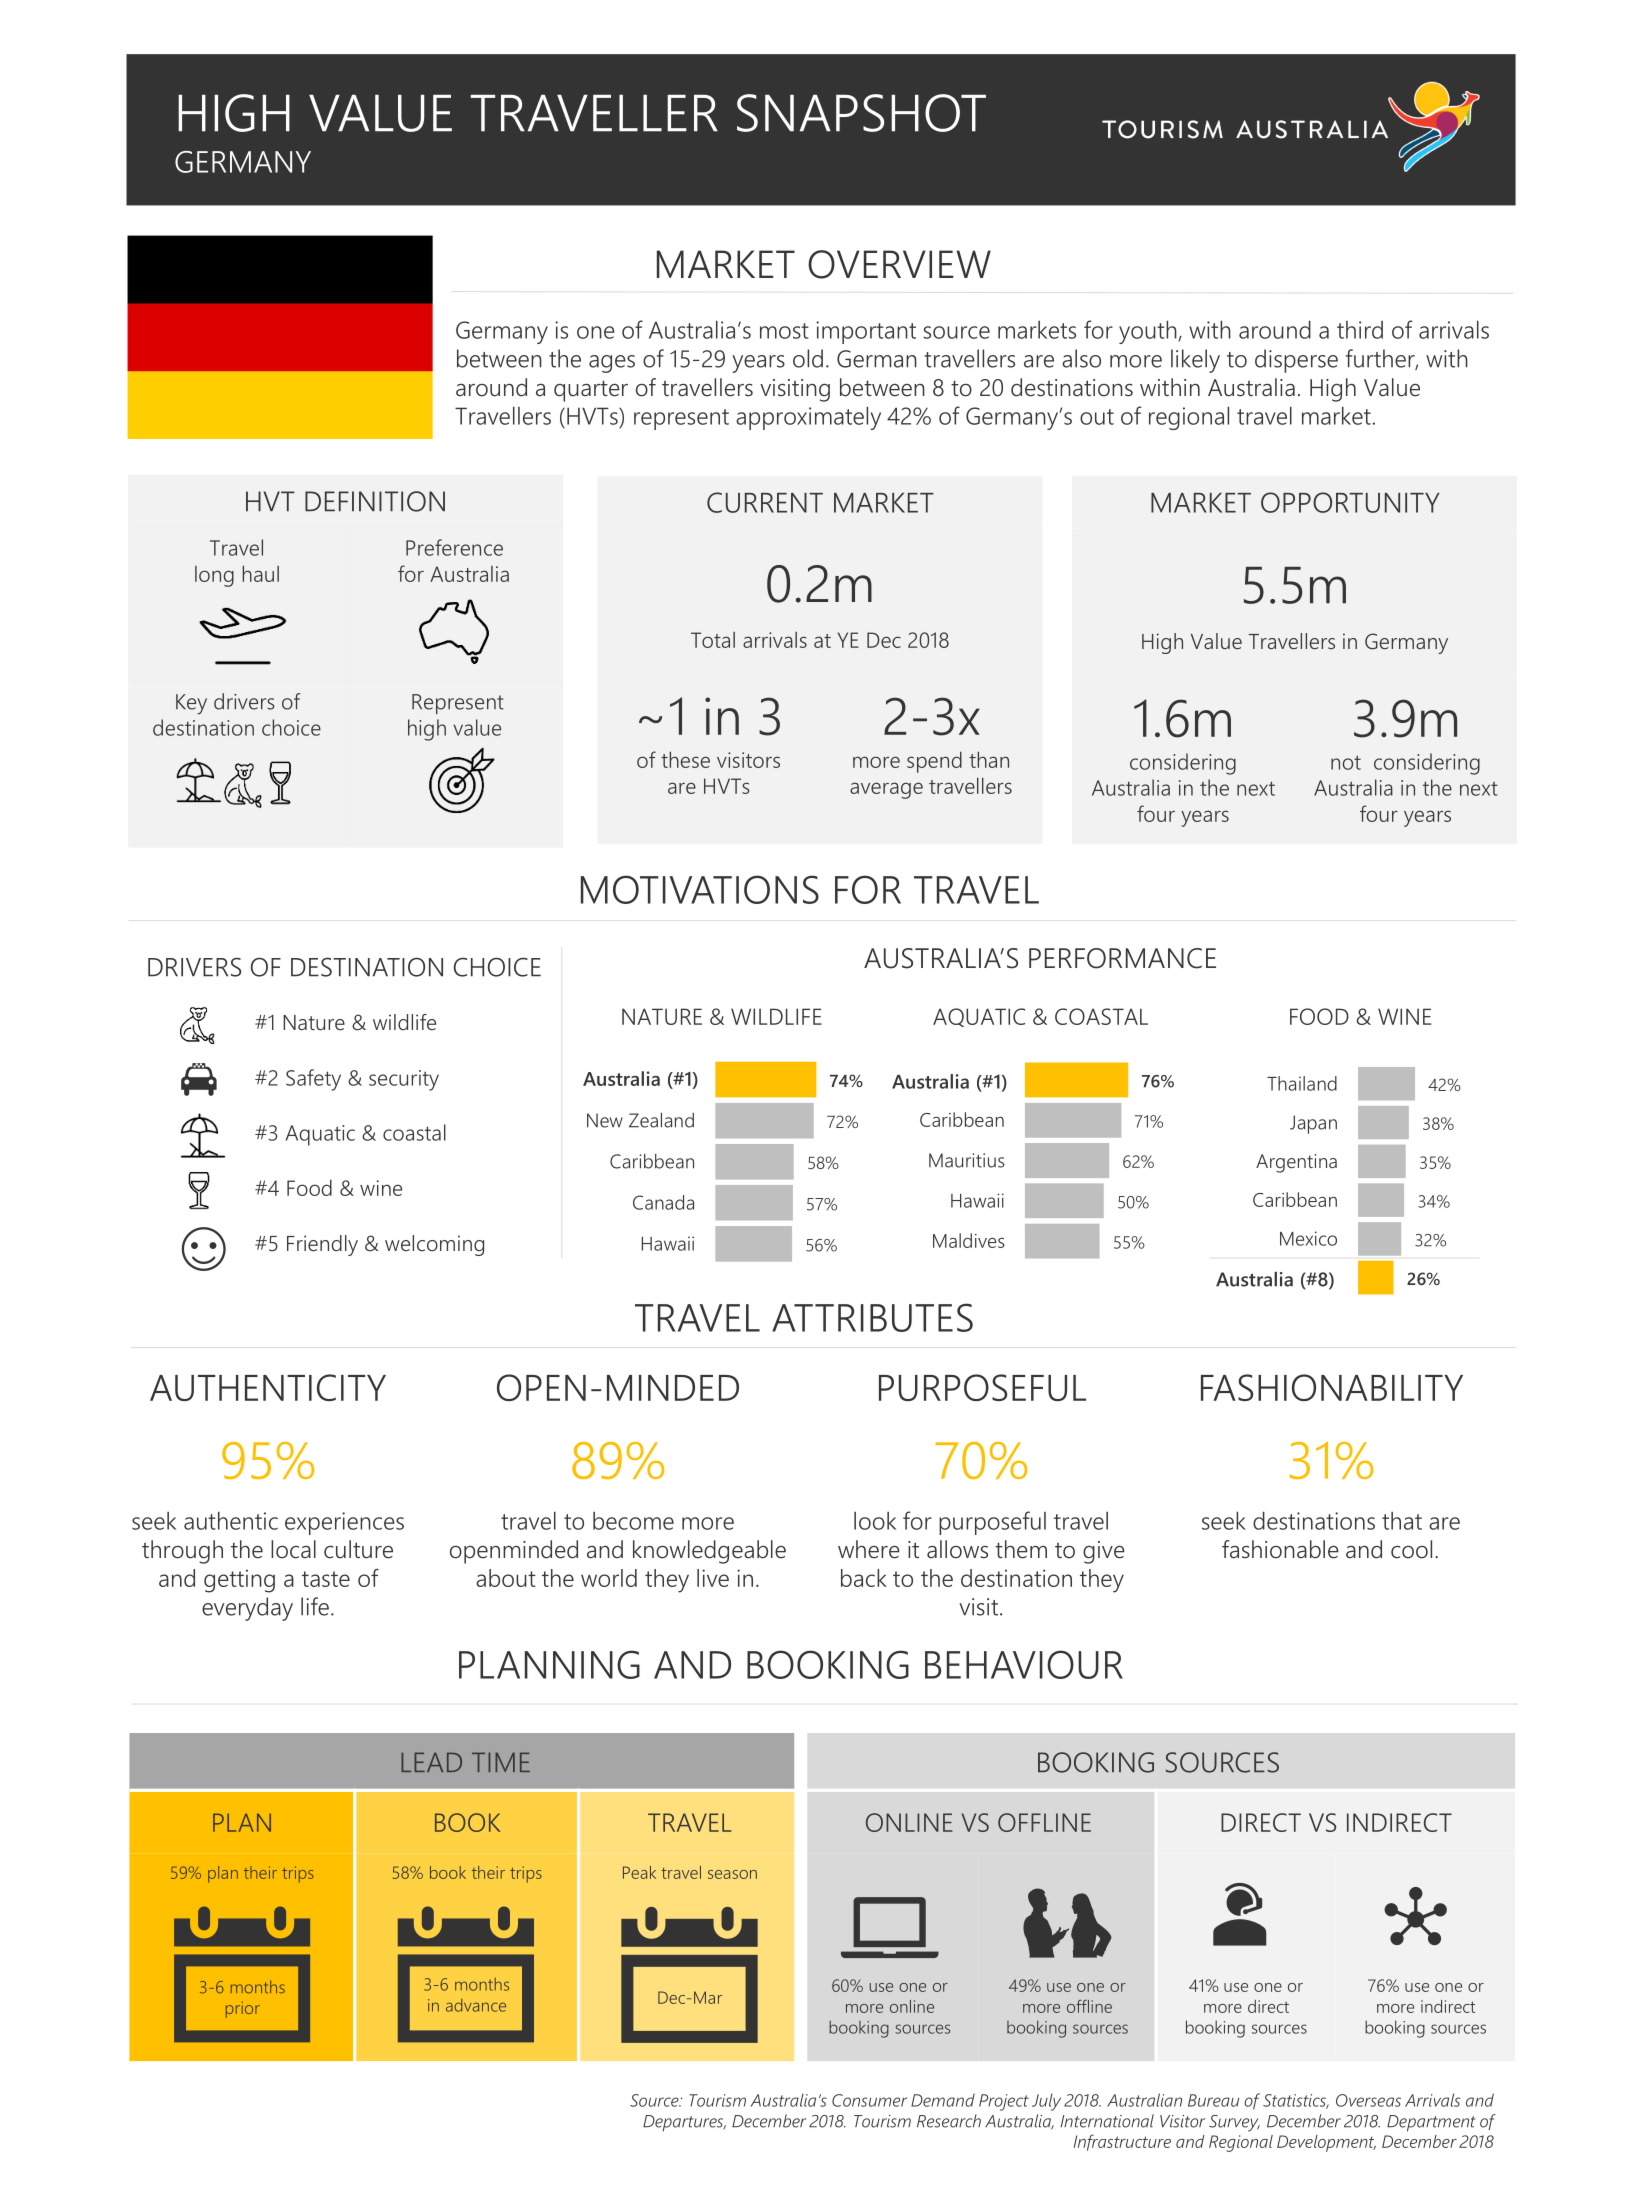  I want to click on Japan, so click(1313, 1124).
